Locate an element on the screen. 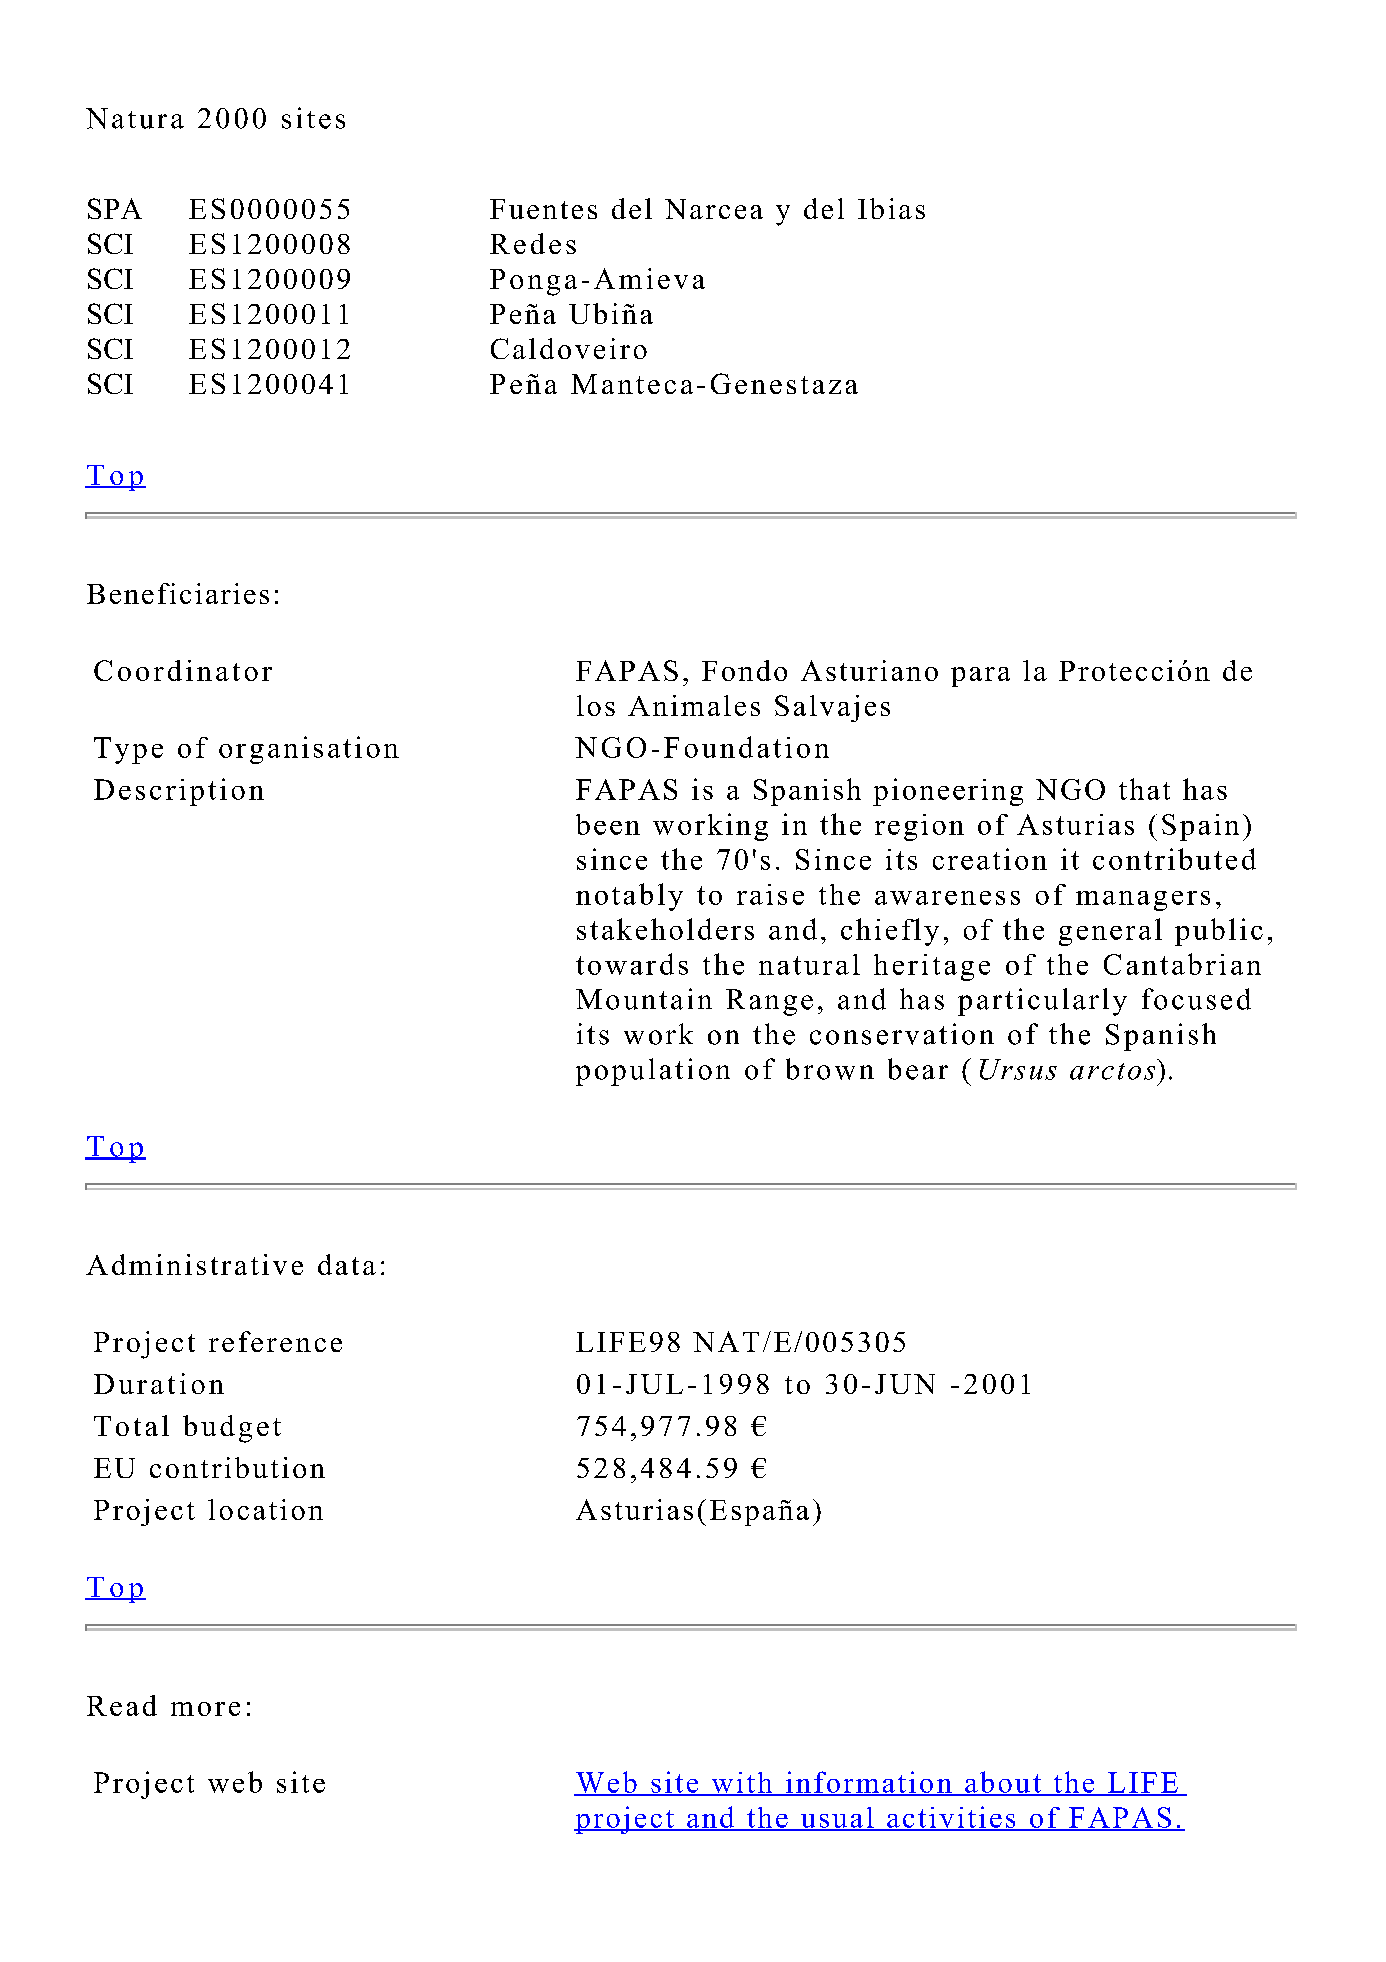  Mountain is located at coordinates (644, 999).
